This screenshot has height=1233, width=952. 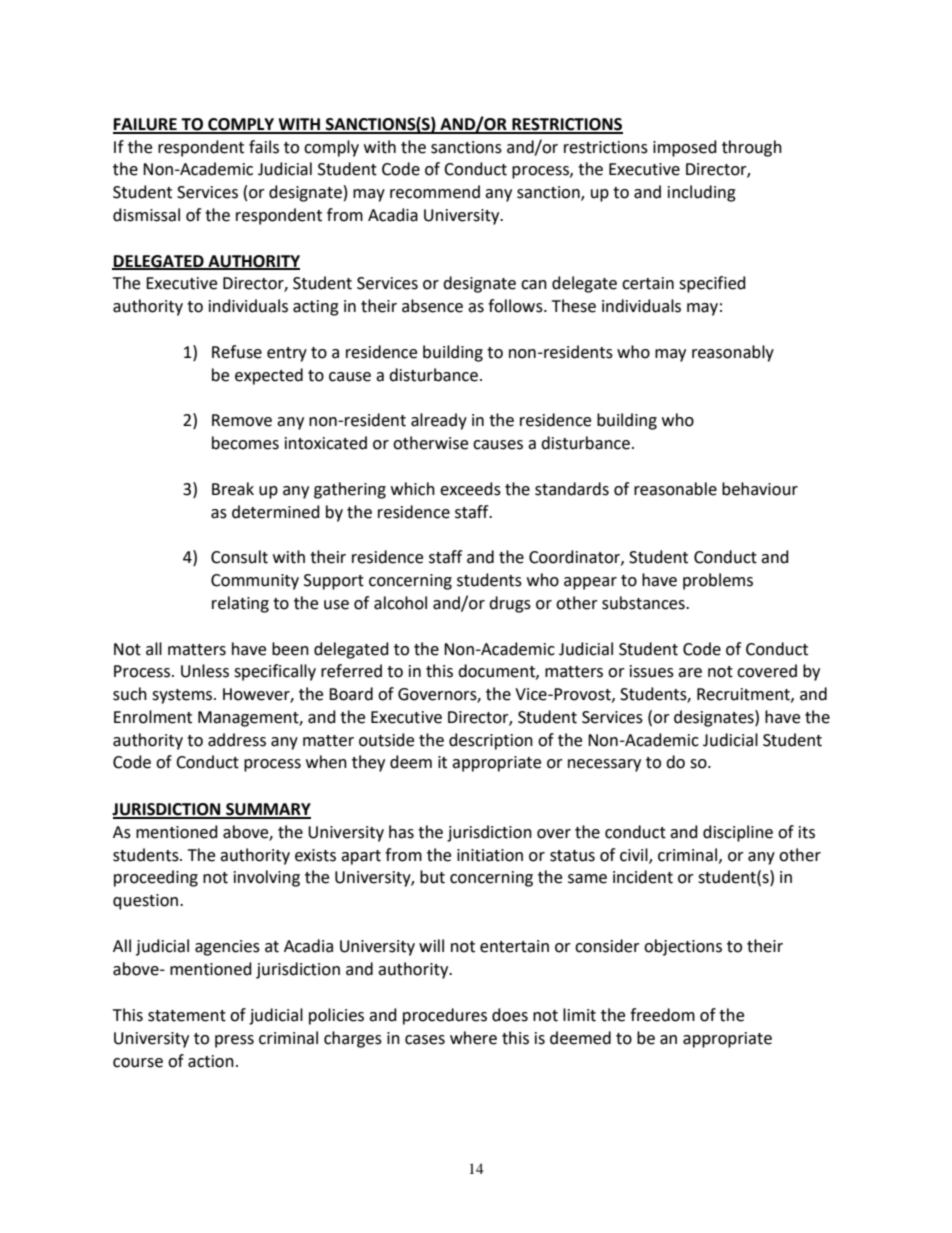 What do you see at coordinates (491, 741) in the screenshot?
I see `description` at bounding box center [491, 741].
